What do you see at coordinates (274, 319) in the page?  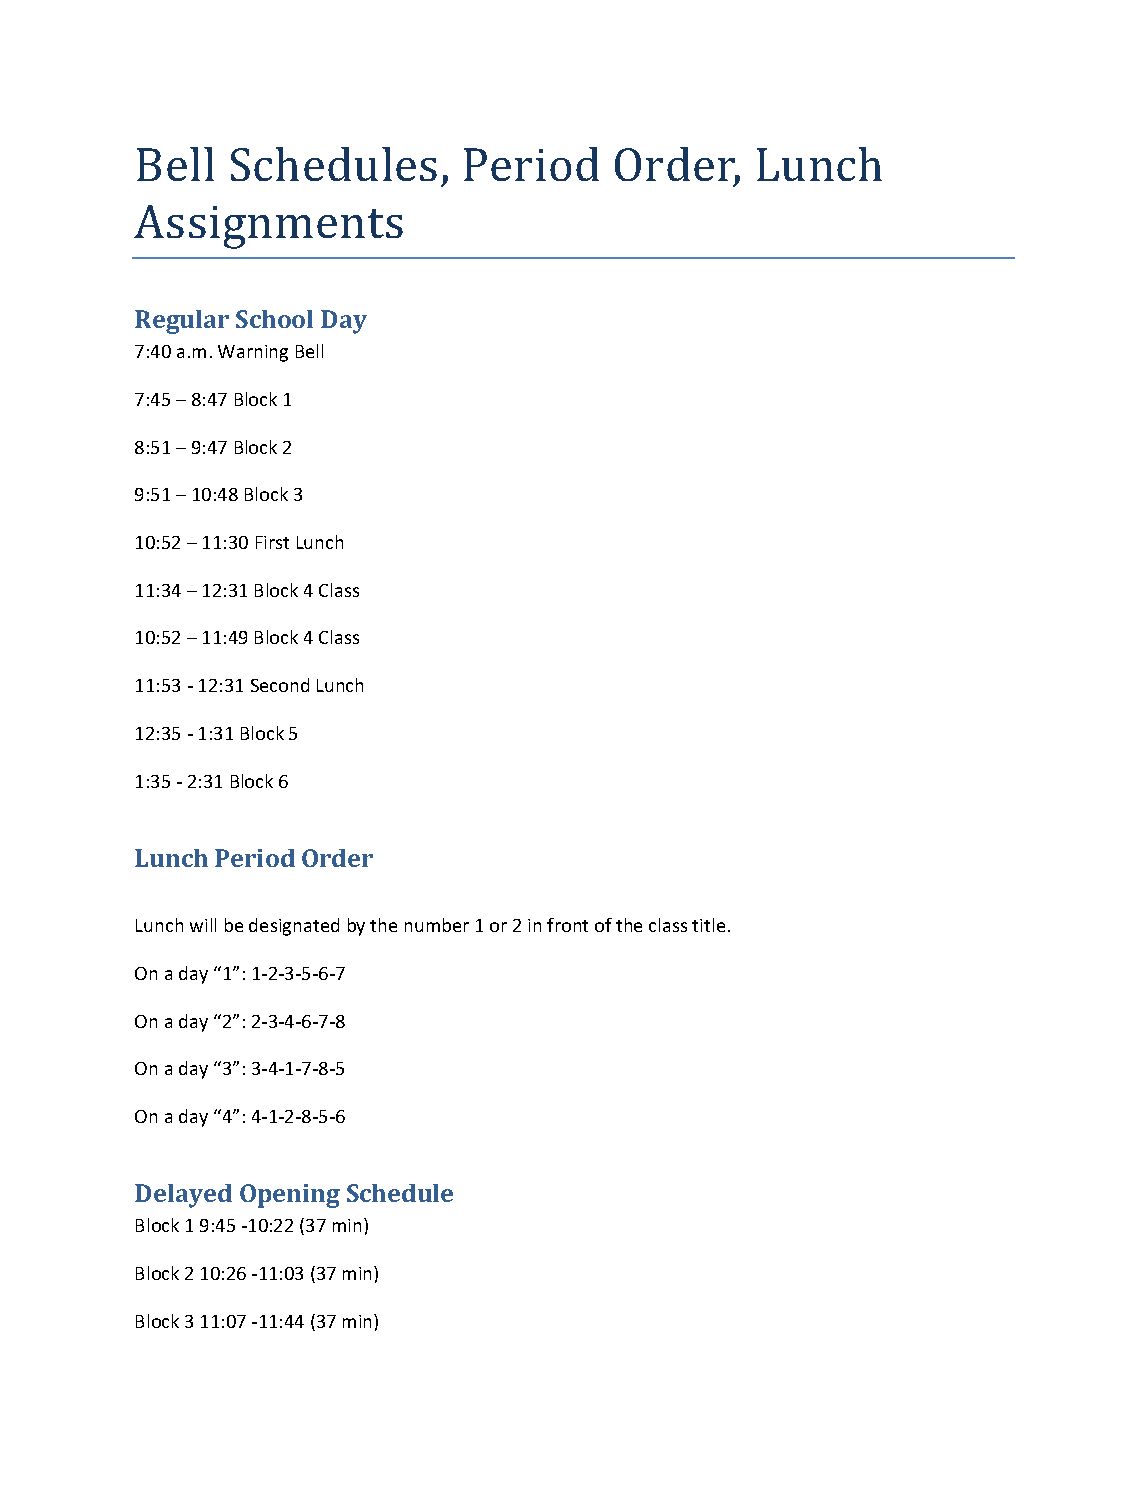 I see `School` at bounding box center [274, 319].
